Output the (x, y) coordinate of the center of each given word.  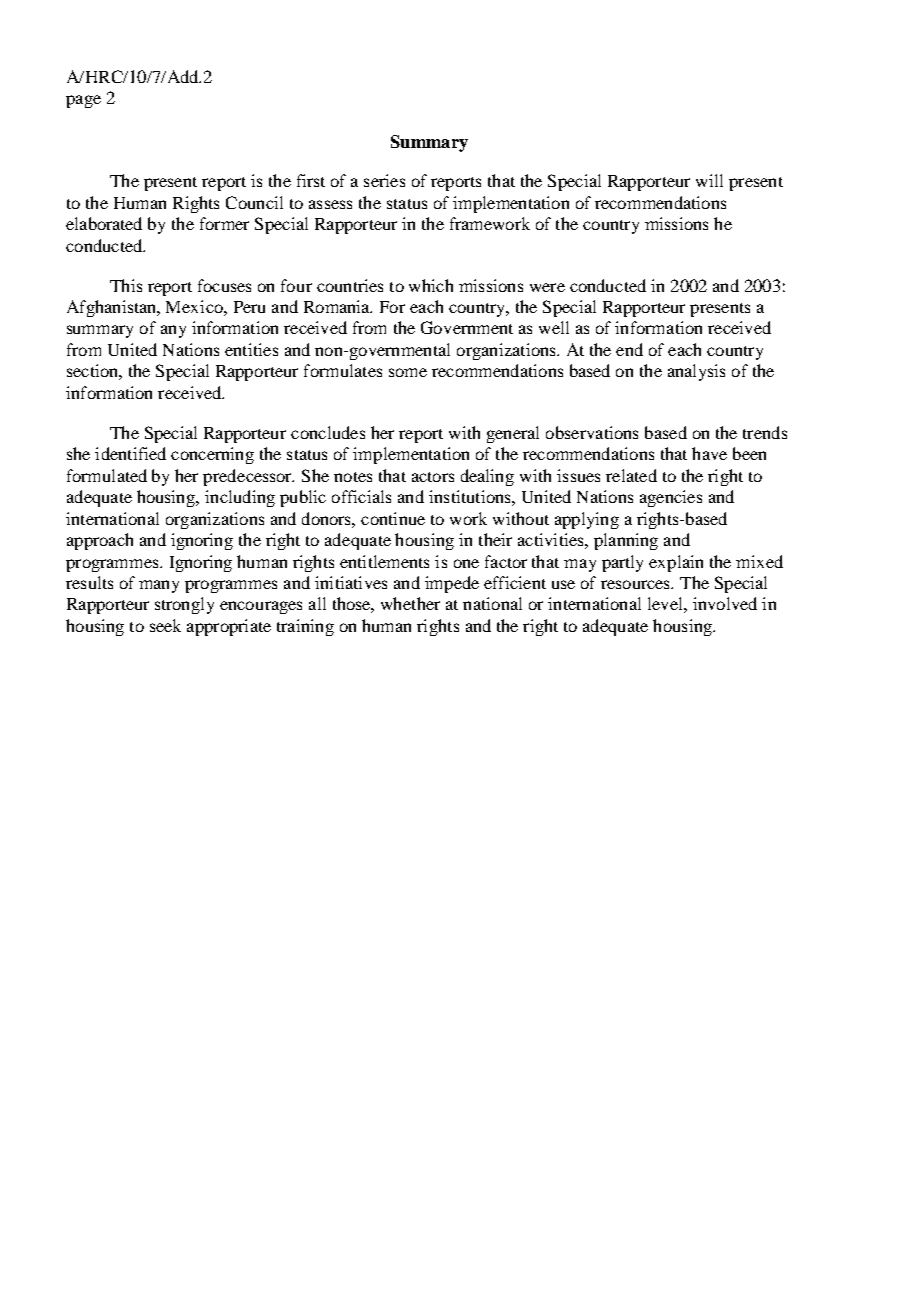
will (709, 180)
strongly (184, 605)
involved (725, 603)
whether (410, 603)
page (83, 101)
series (384, 180)
